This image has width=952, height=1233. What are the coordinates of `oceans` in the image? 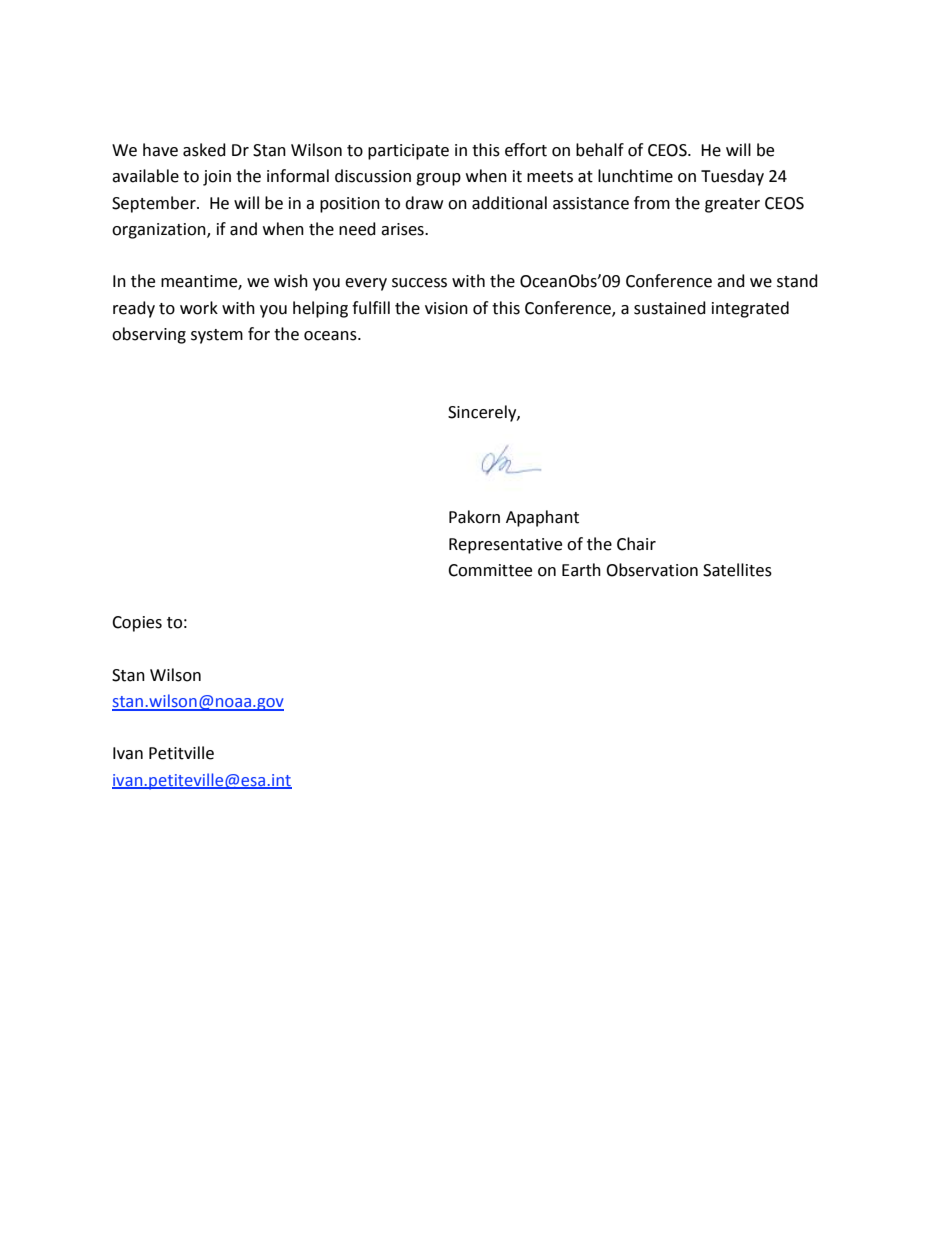 It's located at (331, 336).
